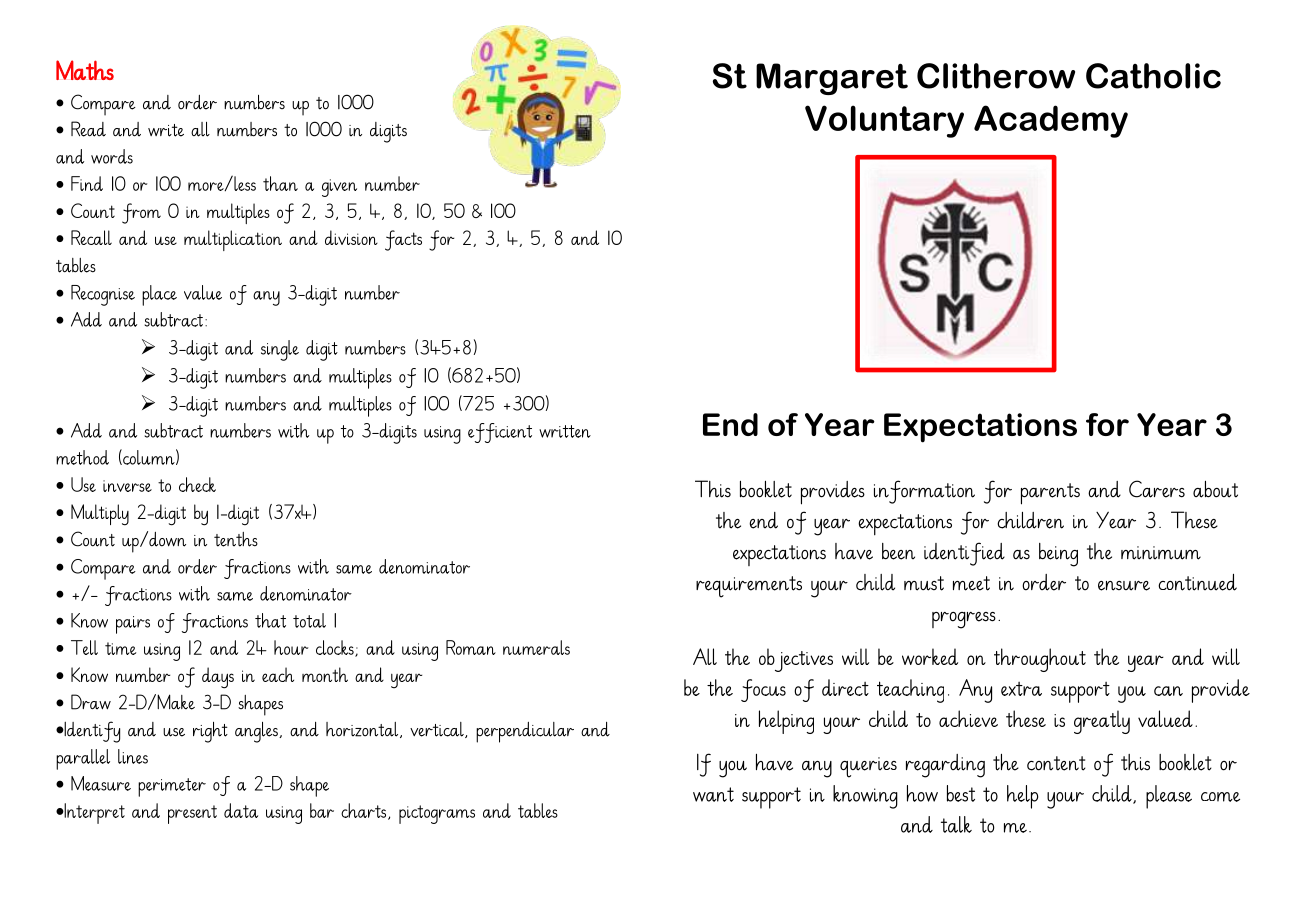 Image resolution: width=1308 pixels, height=924 pixels. I want to click on parents, so click(1050, 494).
